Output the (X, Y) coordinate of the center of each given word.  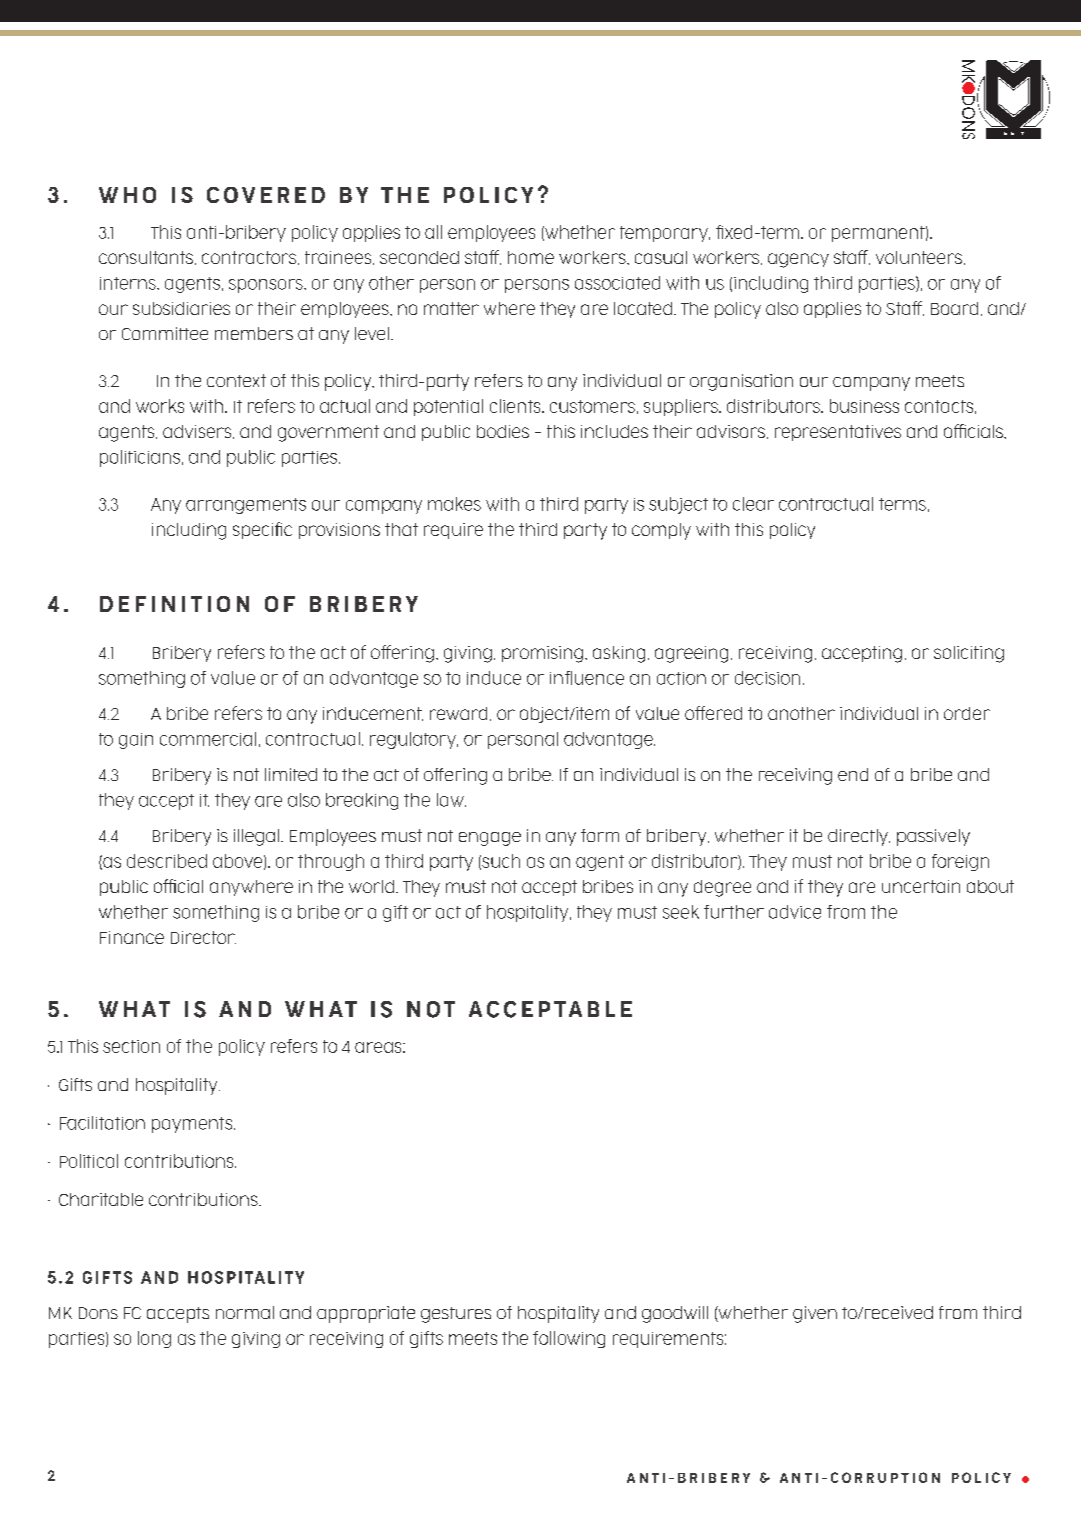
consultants (146, 257)
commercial (208, 739)
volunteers (919, 257)
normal (245, 1312)
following (569, 1339)
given (815, 1314)
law (451, 800)
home (531, 257)
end (853, 774)
